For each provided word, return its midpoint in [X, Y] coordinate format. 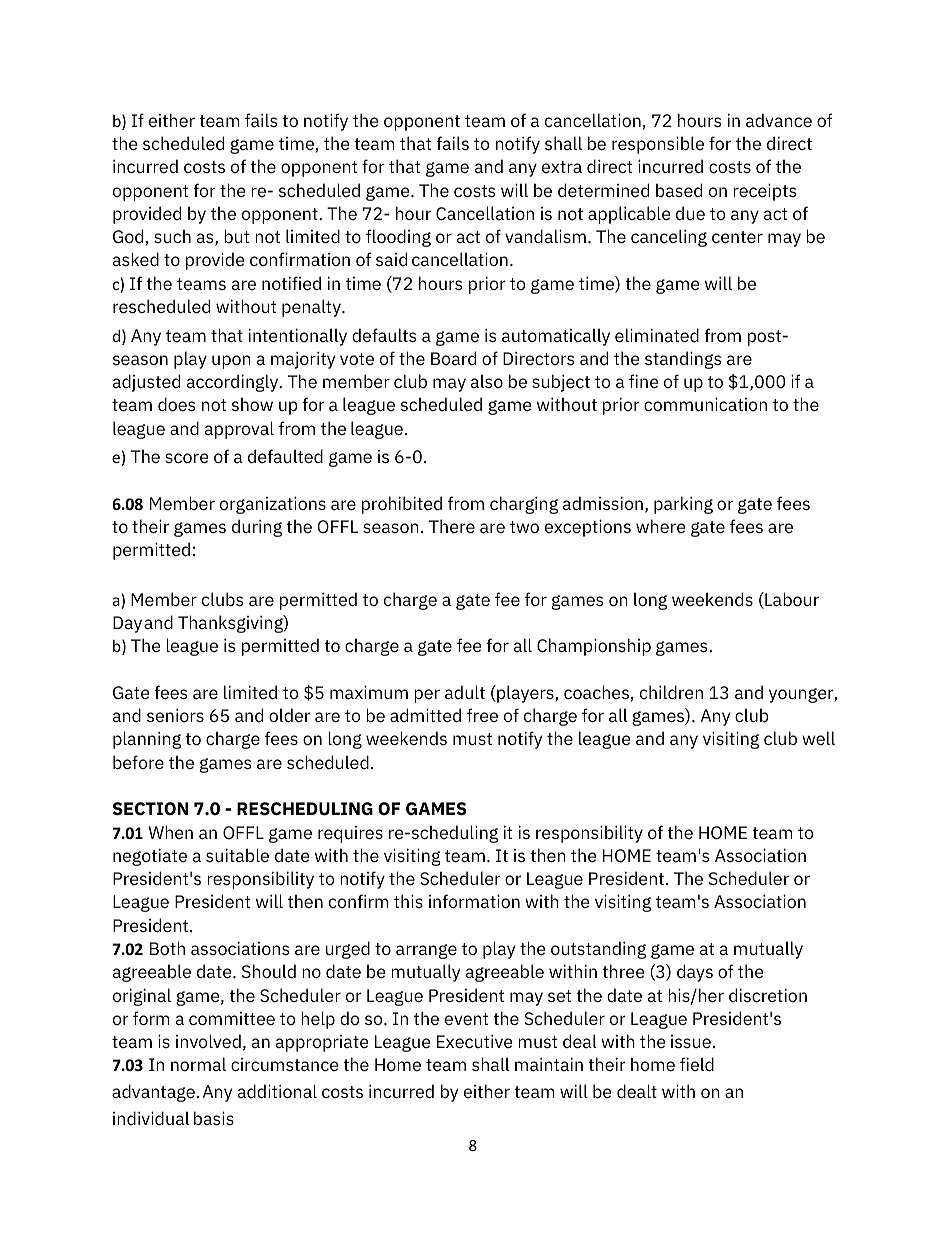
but [237, 236]
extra [562, 167]
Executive [475, 1042]
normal [198, 1064]
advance [779, 120]
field [697, 1064]
